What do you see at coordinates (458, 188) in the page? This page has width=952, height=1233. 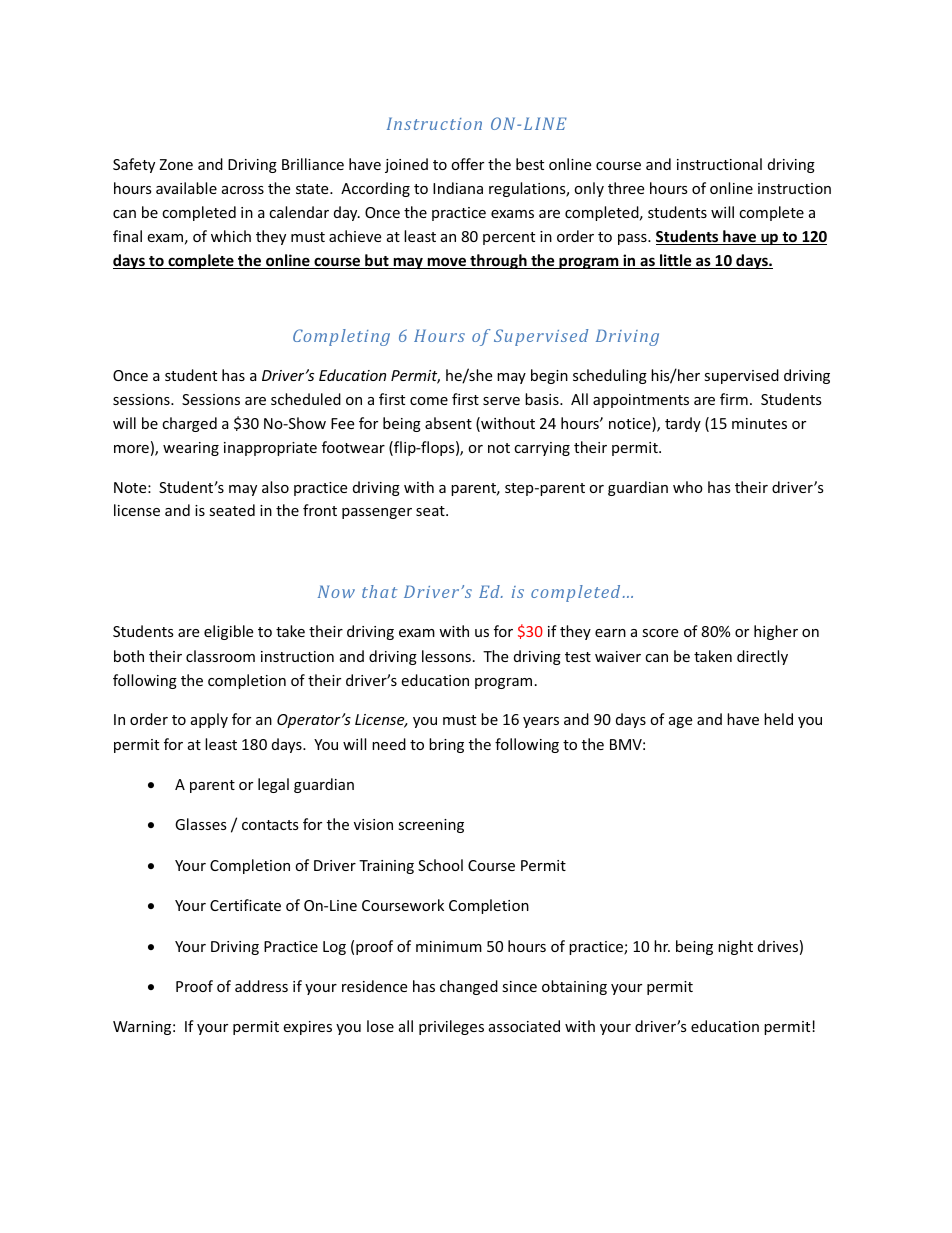 I see `Indiana` at bounding box center [458, 188].
